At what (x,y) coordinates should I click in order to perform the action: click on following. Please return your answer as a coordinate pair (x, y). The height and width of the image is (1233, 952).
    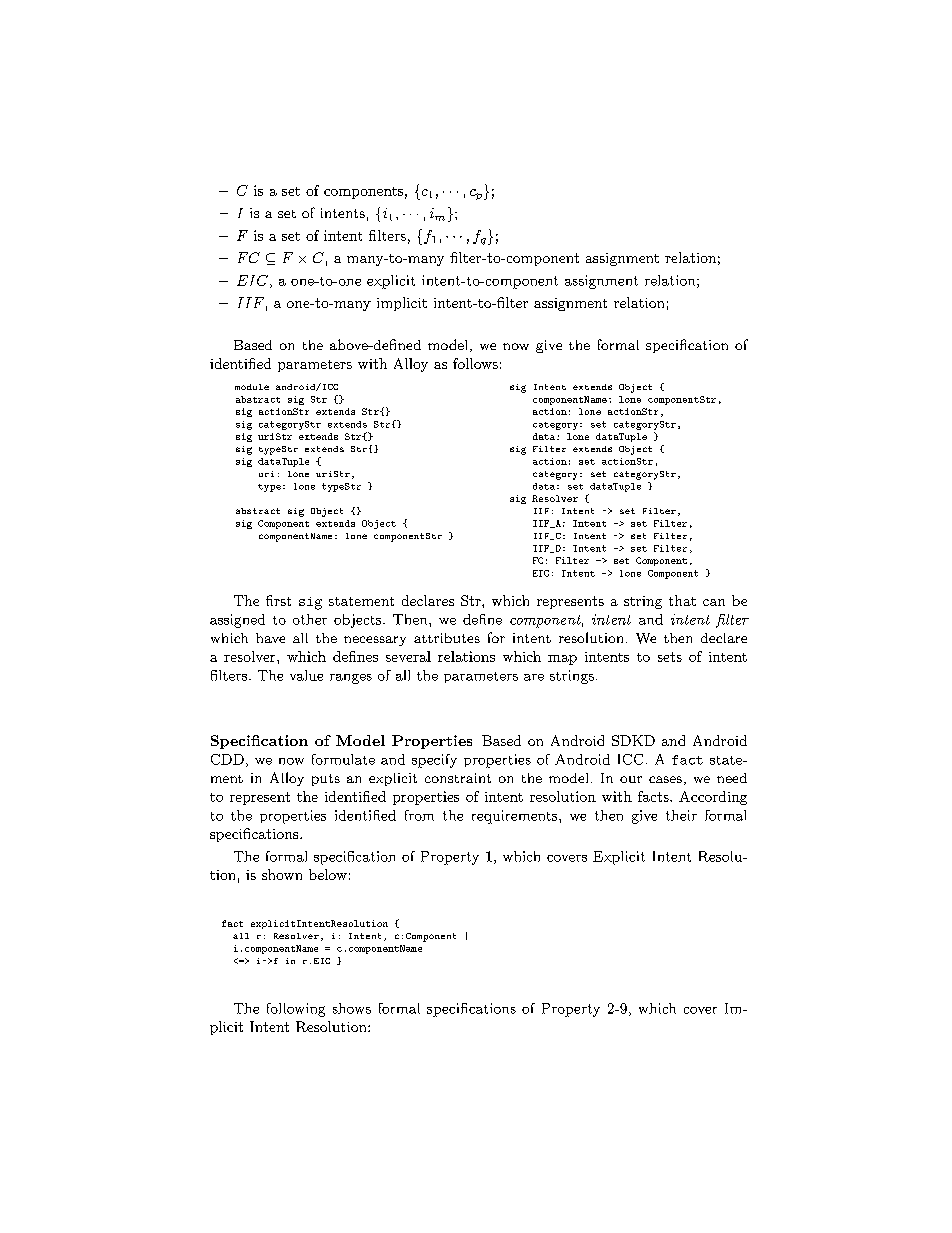
    Looking at the image, I should click on (296, 1010).
